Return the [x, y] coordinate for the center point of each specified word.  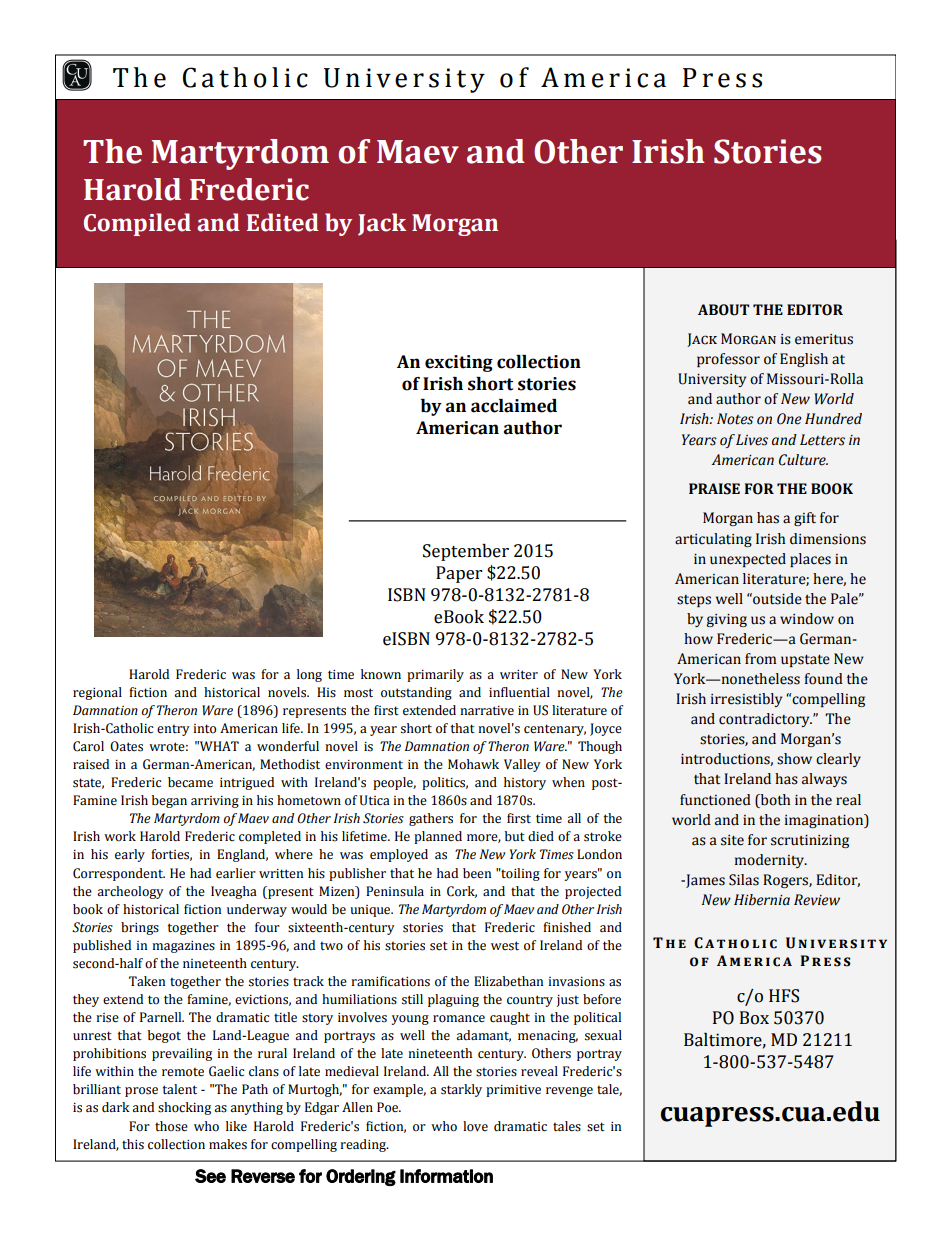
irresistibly [746, 700]
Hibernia [762, 900]
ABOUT [723, 310]
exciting [459, 363]
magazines [183, 947]
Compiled [137, 224]
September [466, 552]
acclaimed [514, 406]
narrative [487, 711]
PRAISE [714, 489]
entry [173, 730]
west [505, 946]
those [171, 1126]
